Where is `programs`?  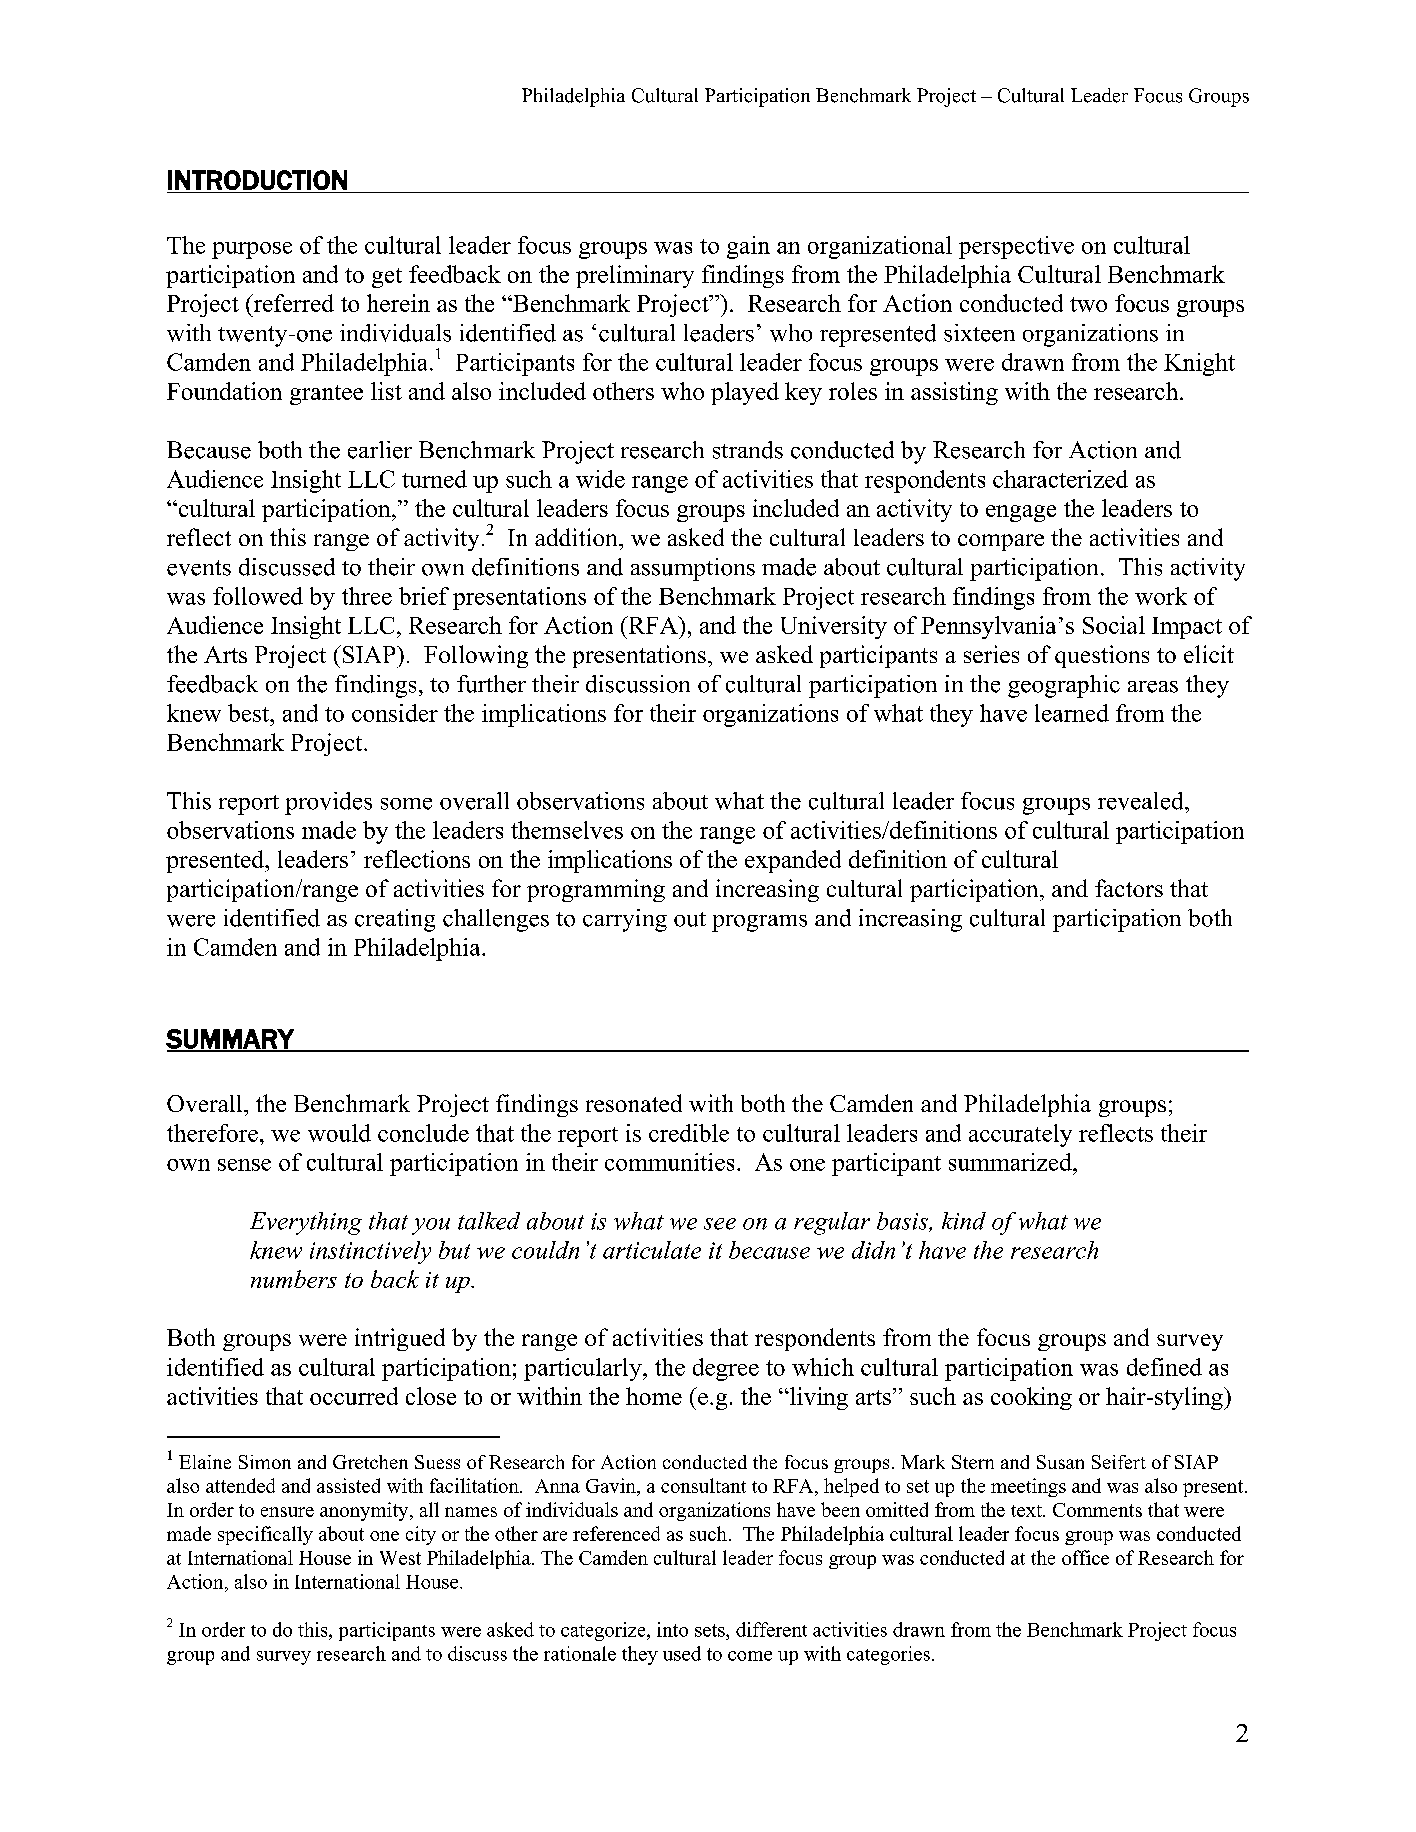
programs is located at coordinates (759, 923).
